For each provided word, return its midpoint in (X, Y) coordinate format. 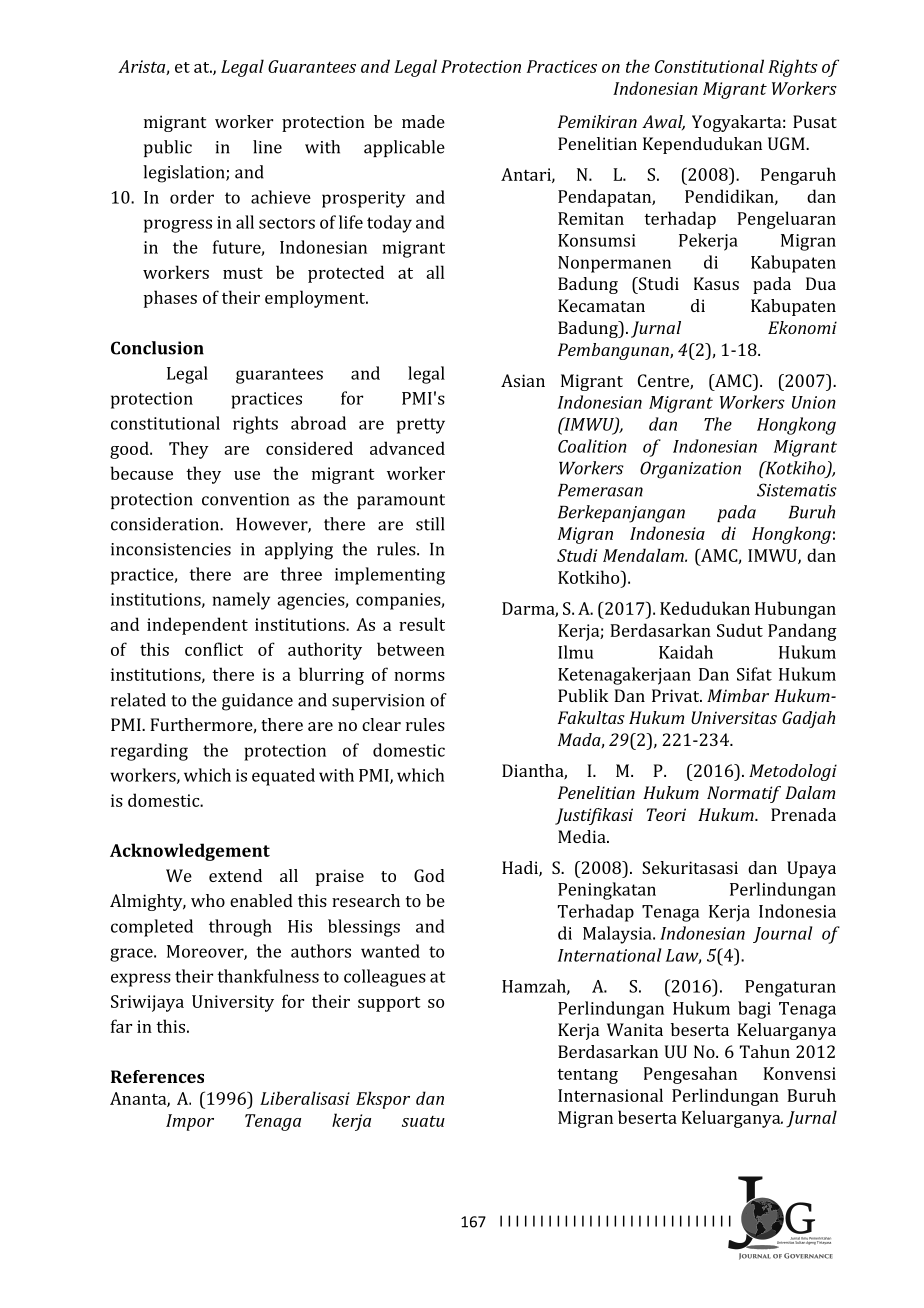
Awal (663, 122)
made (423, 121)
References (157, 1076)
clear (381, 724)
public (168, 148)
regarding (149, 752)
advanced (407, 448)
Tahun (765, 1051)
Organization (690, 470)
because (141, 473)
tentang (587, 1076)
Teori (666, 814)
